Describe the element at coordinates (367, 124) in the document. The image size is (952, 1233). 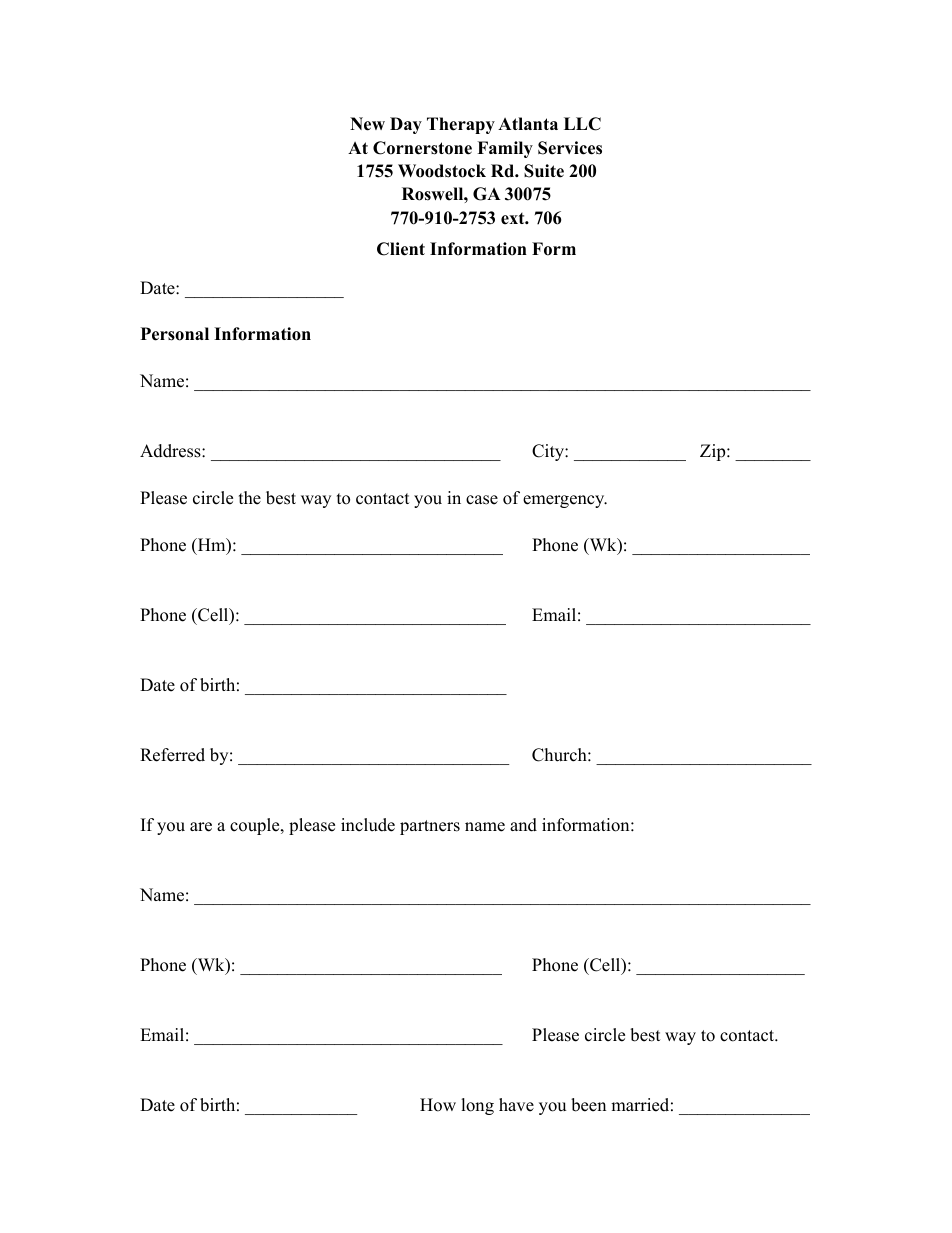
I see `New` at that location.
